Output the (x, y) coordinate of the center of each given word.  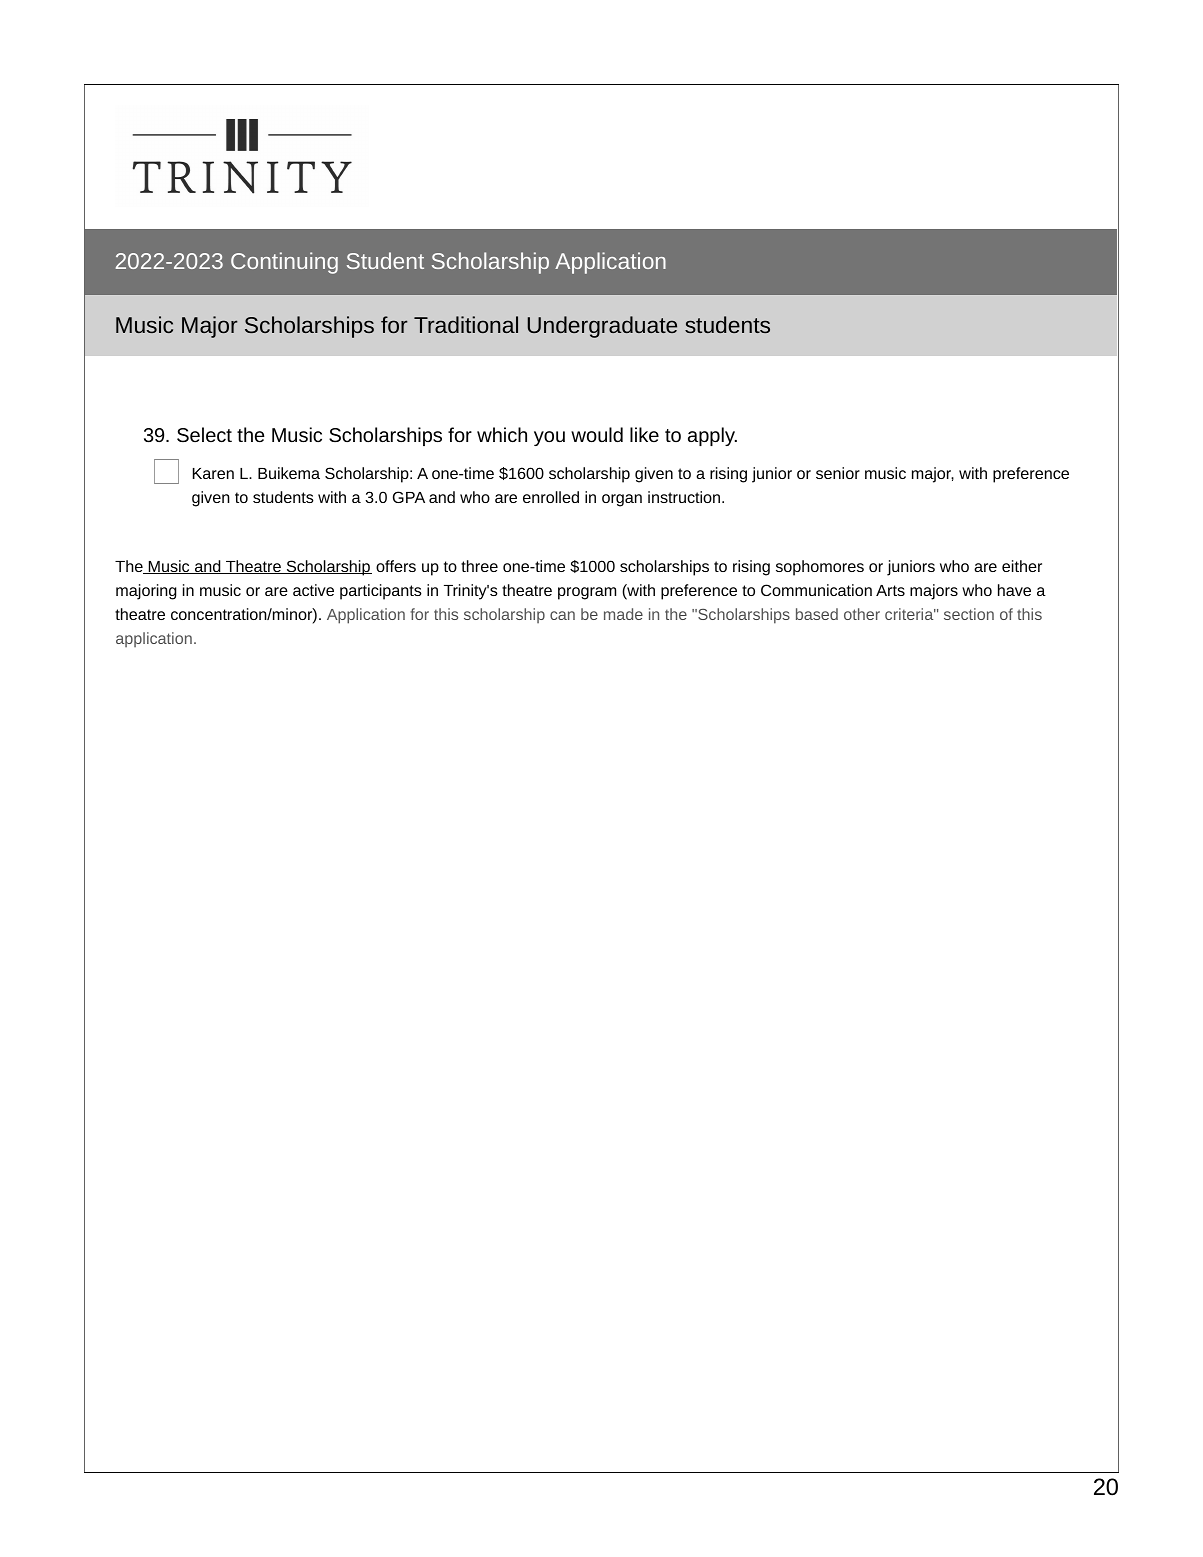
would (597, 434)
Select (204, 434)
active (313, 590)
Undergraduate (602, 327)
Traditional (466, 324)
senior (838, 473)
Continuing (284, 263)
